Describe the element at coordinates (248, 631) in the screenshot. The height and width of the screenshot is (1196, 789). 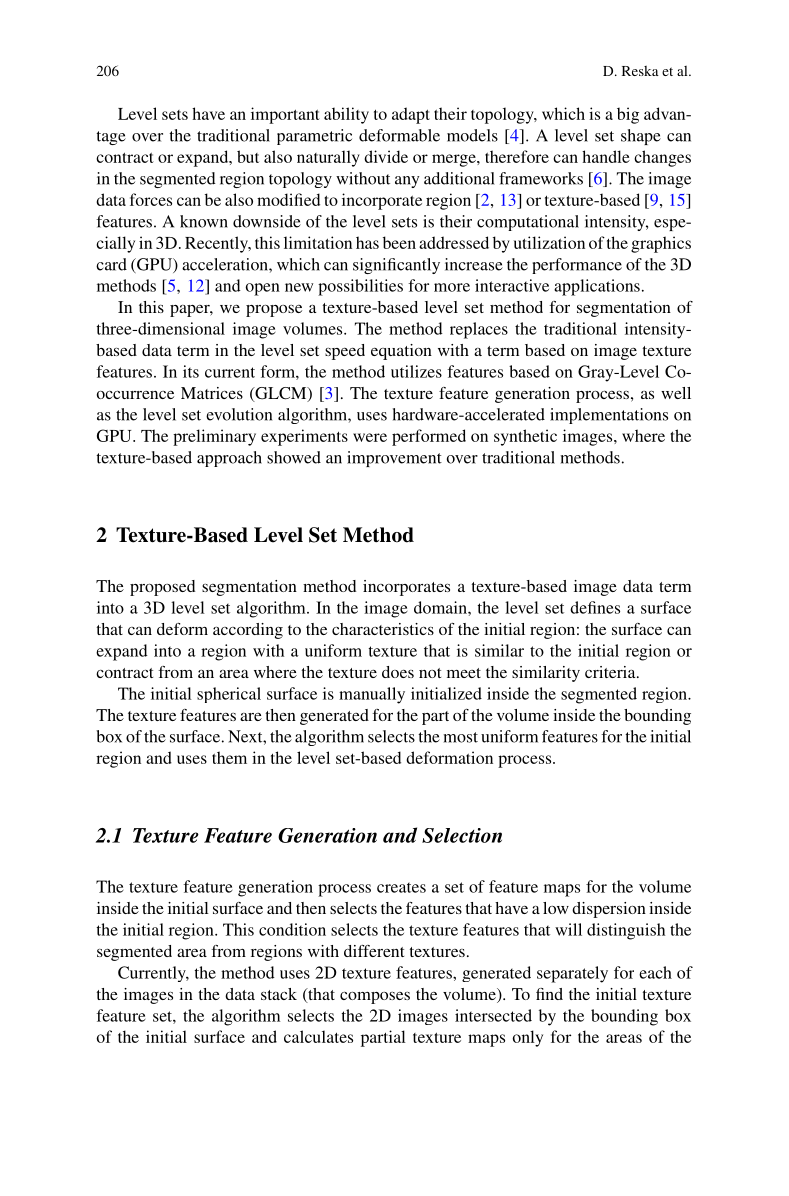
I see `according` at that location.
